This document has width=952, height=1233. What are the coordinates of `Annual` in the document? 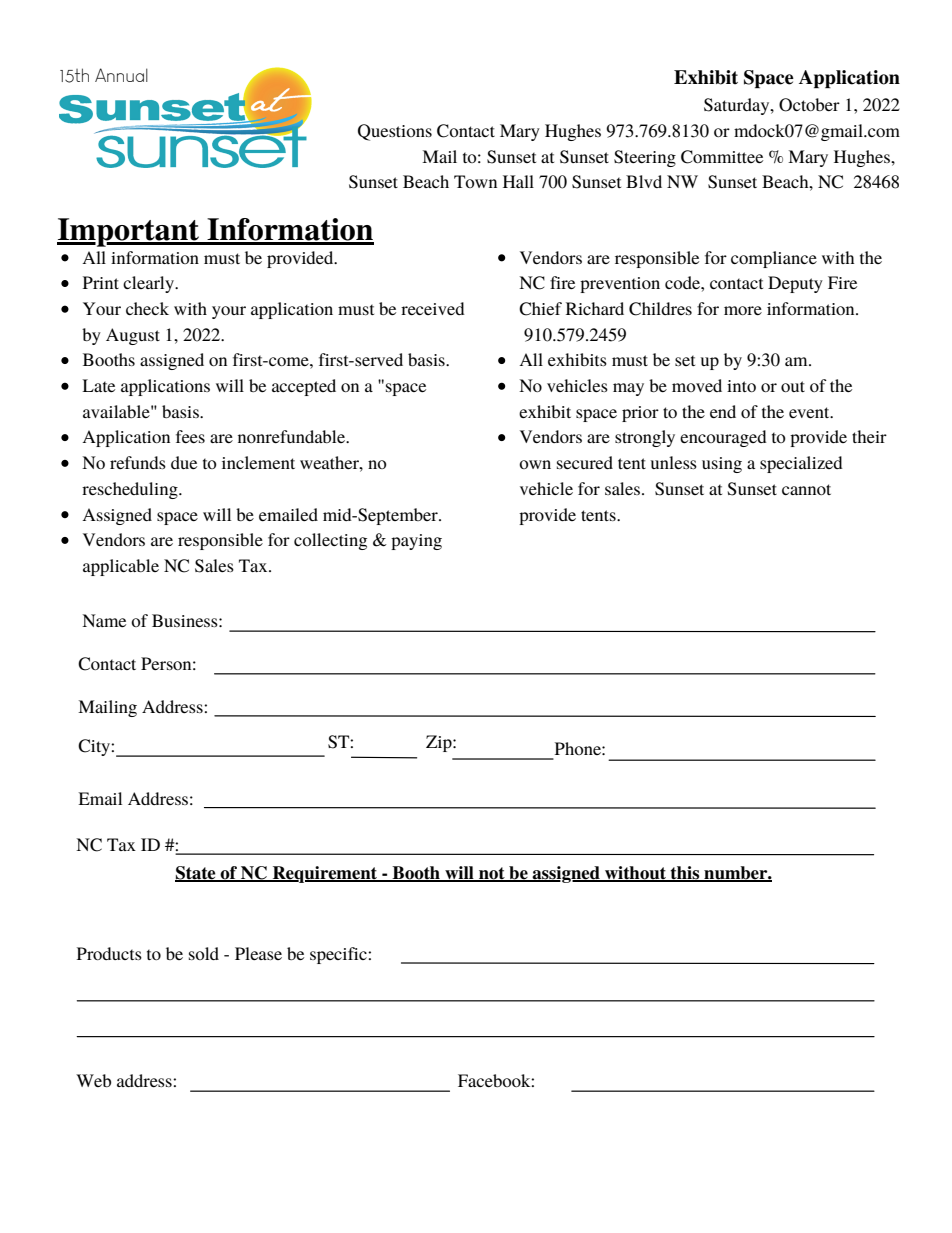 It's located at (121, 75).
